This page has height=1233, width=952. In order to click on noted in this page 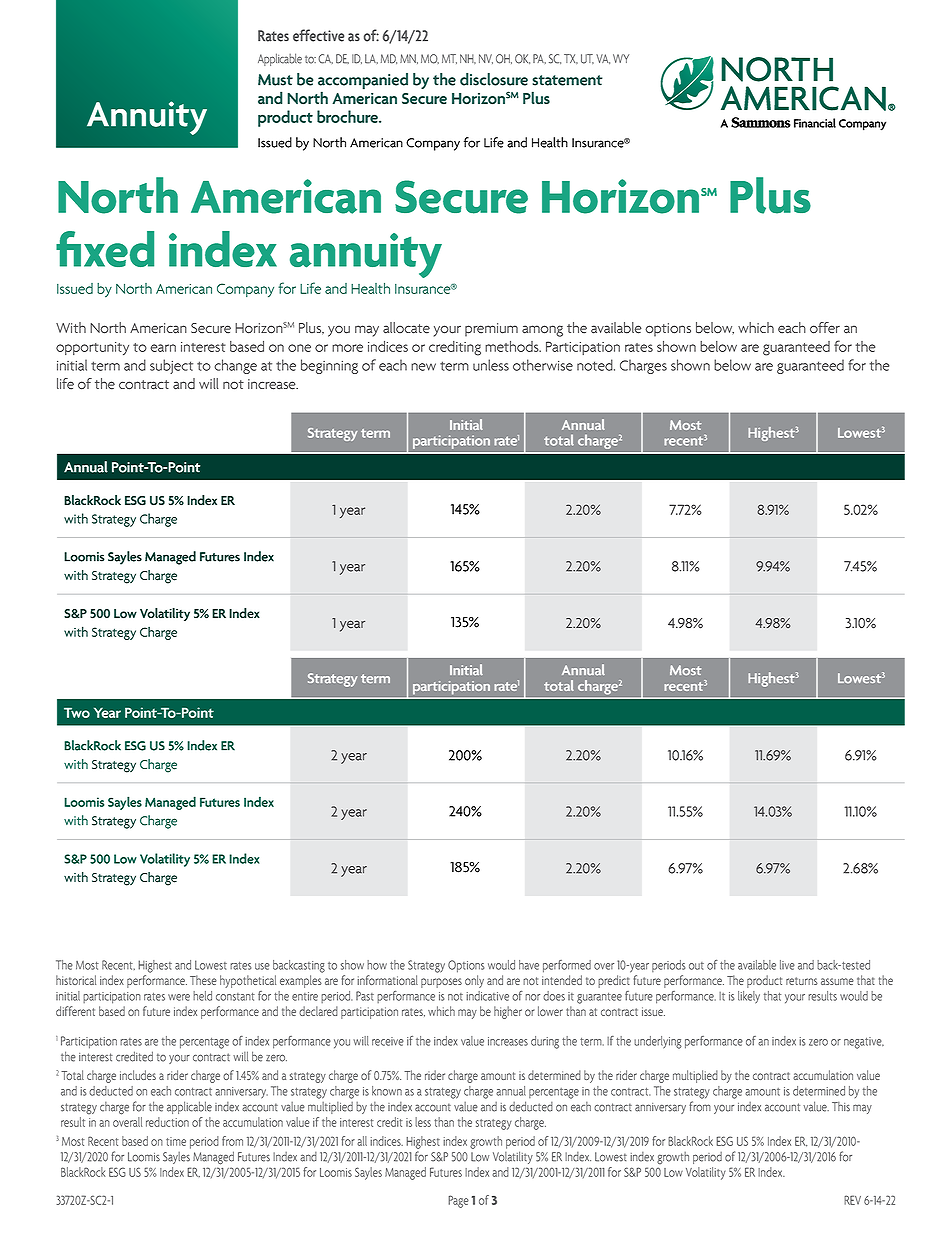, I will do `click(596, 365)`.
